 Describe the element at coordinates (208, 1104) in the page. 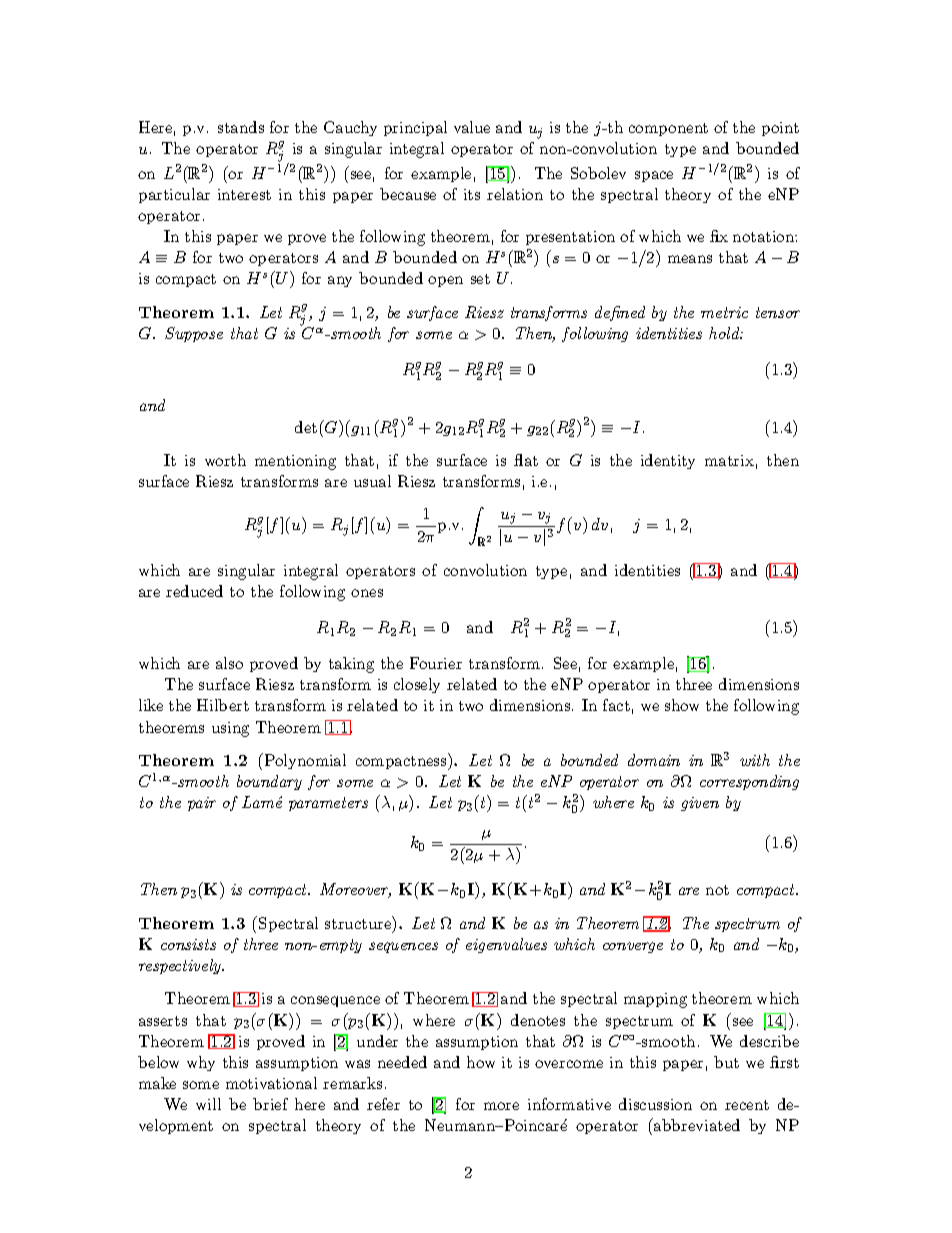

I see `will` at that location.
